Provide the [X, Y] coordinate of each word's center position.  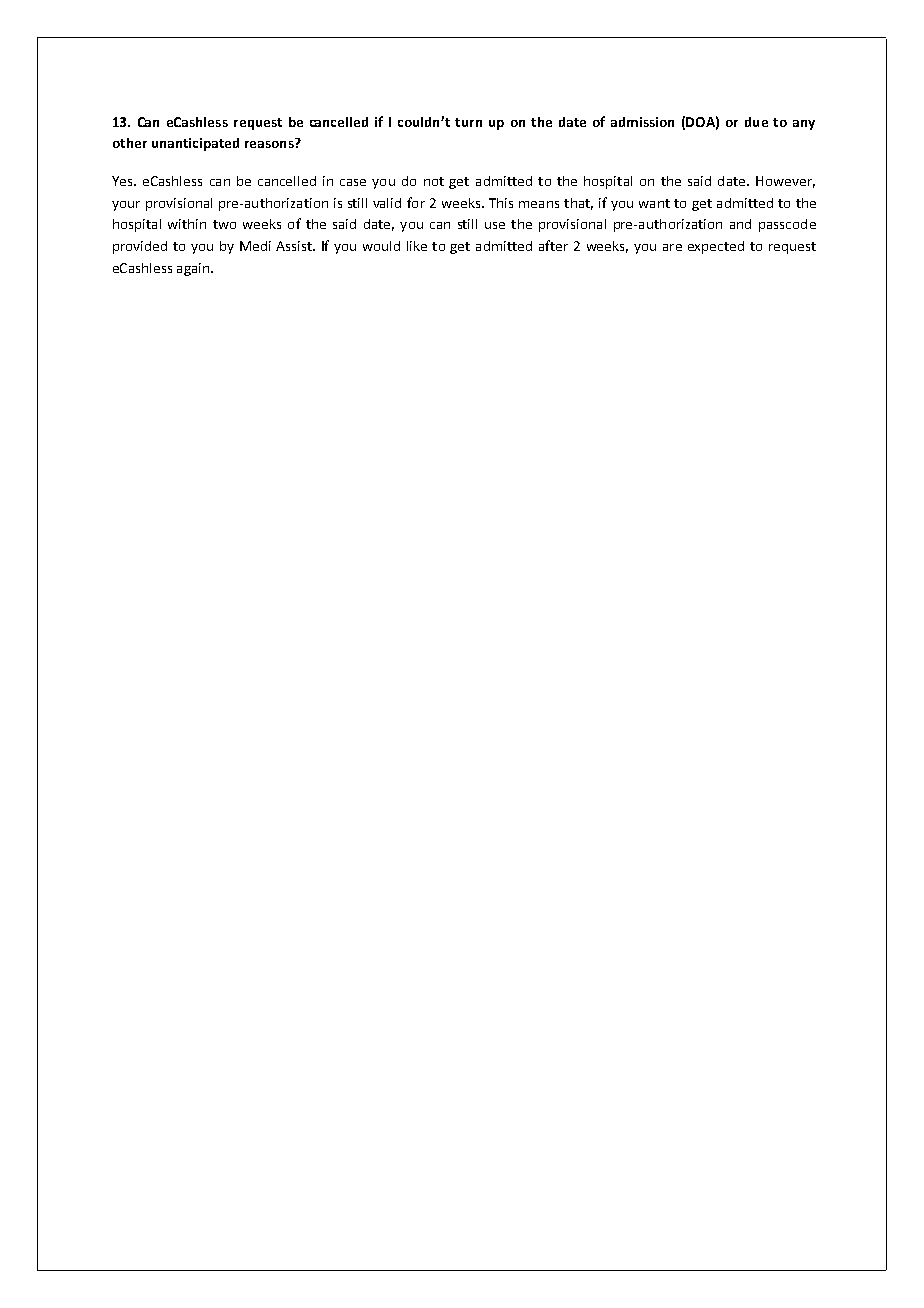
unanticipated [195, 144]
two [224, 224]
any [804, 125]
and [740, 224]
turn [468, 122]
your [126, 206]
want [654, 203]
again [194, 269]
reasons [270, 143]
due [756, 122]
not [434, 181]
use [495, 225]
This [501, 203]
